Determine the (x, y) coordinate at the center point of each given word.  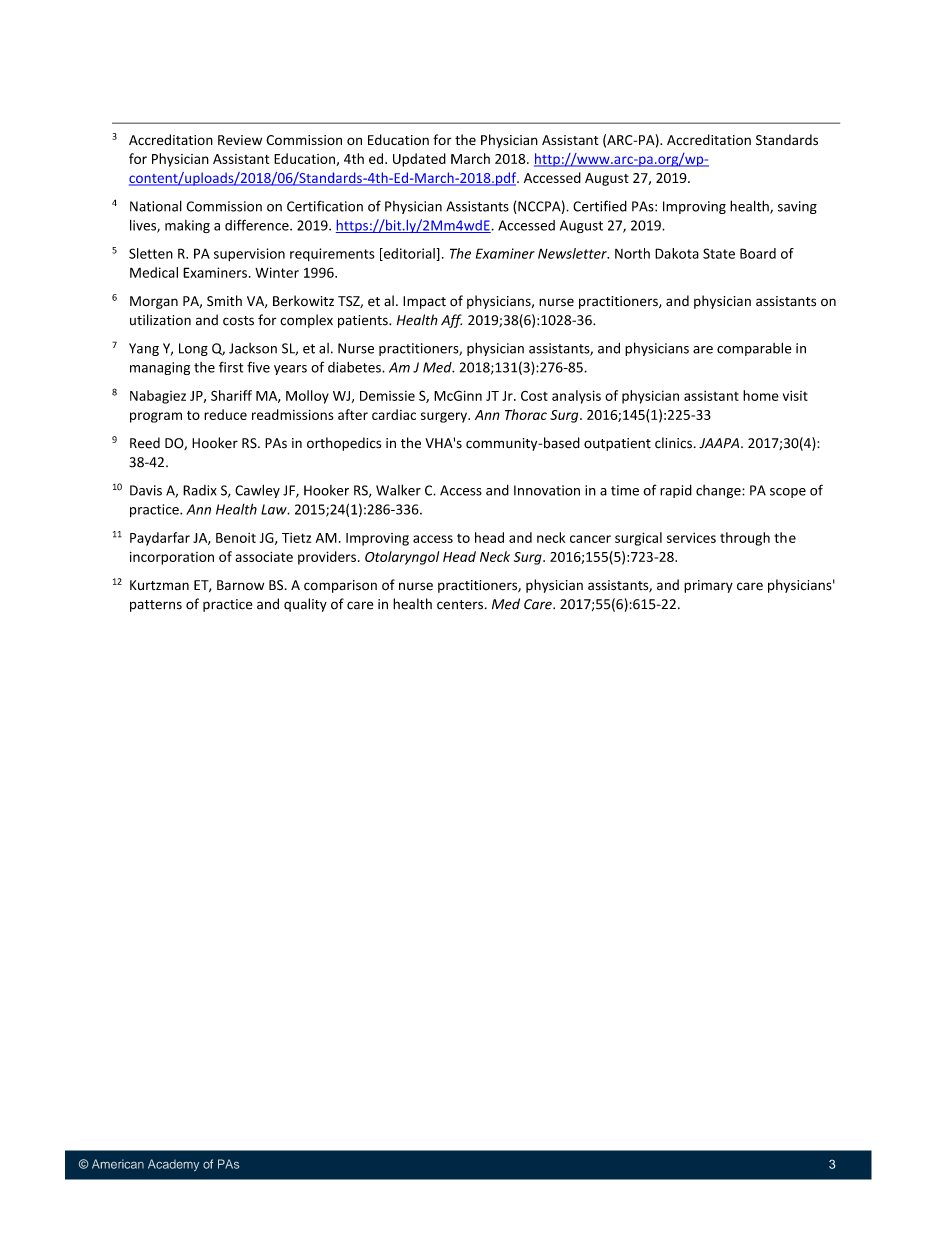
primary (708, 586)
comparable (754, 349)
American (118, 1164)
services (691, 537)
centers (460, 605)
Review (240, 140)
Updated (419, 160)
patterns (156, 606)
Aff (451, 321)
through (745, 539)
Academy (173, 1165)
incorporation (172, 558)
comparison (340, 586)
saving (797, 207)
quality (305, 605)
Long (193, 349)
